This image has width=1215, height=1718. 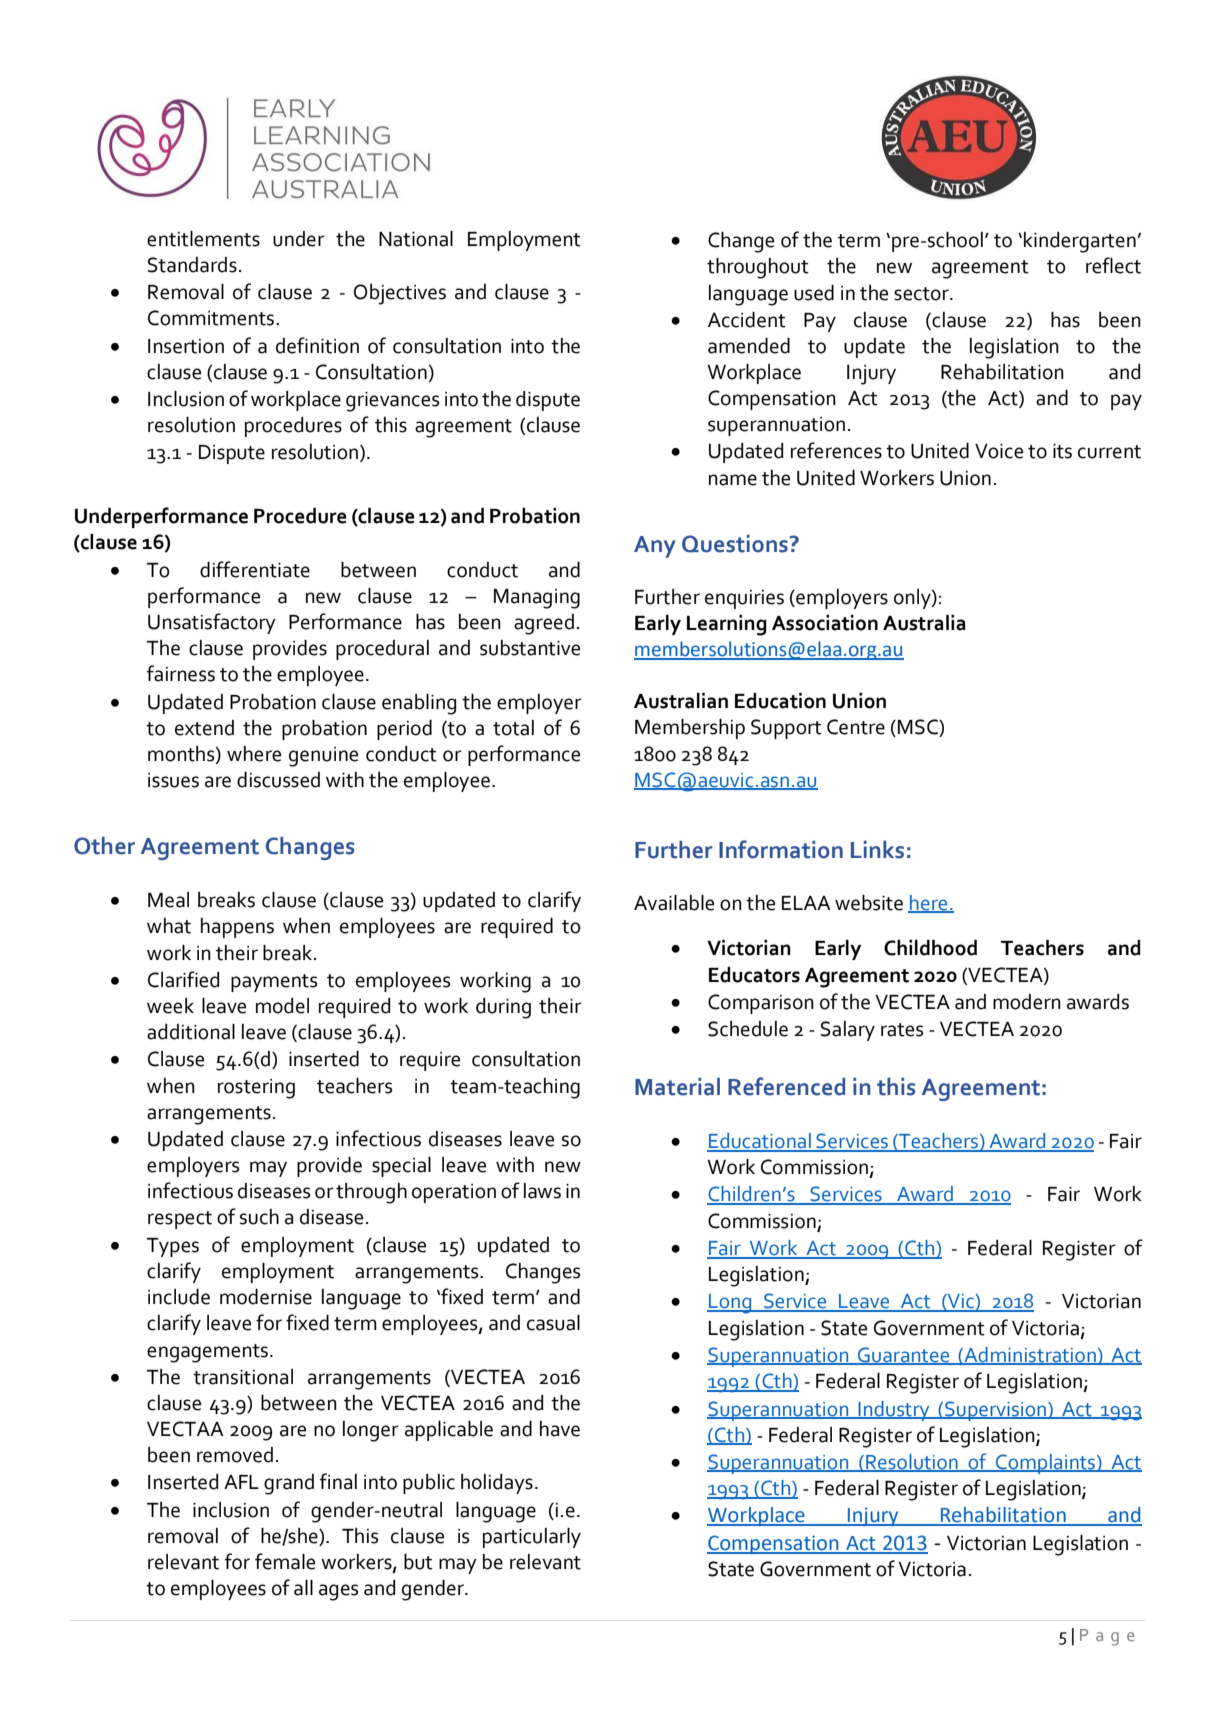 What do you see at coordinates (747, 320) in the image?
I see `Accident` at bounding box center [747, 320].
